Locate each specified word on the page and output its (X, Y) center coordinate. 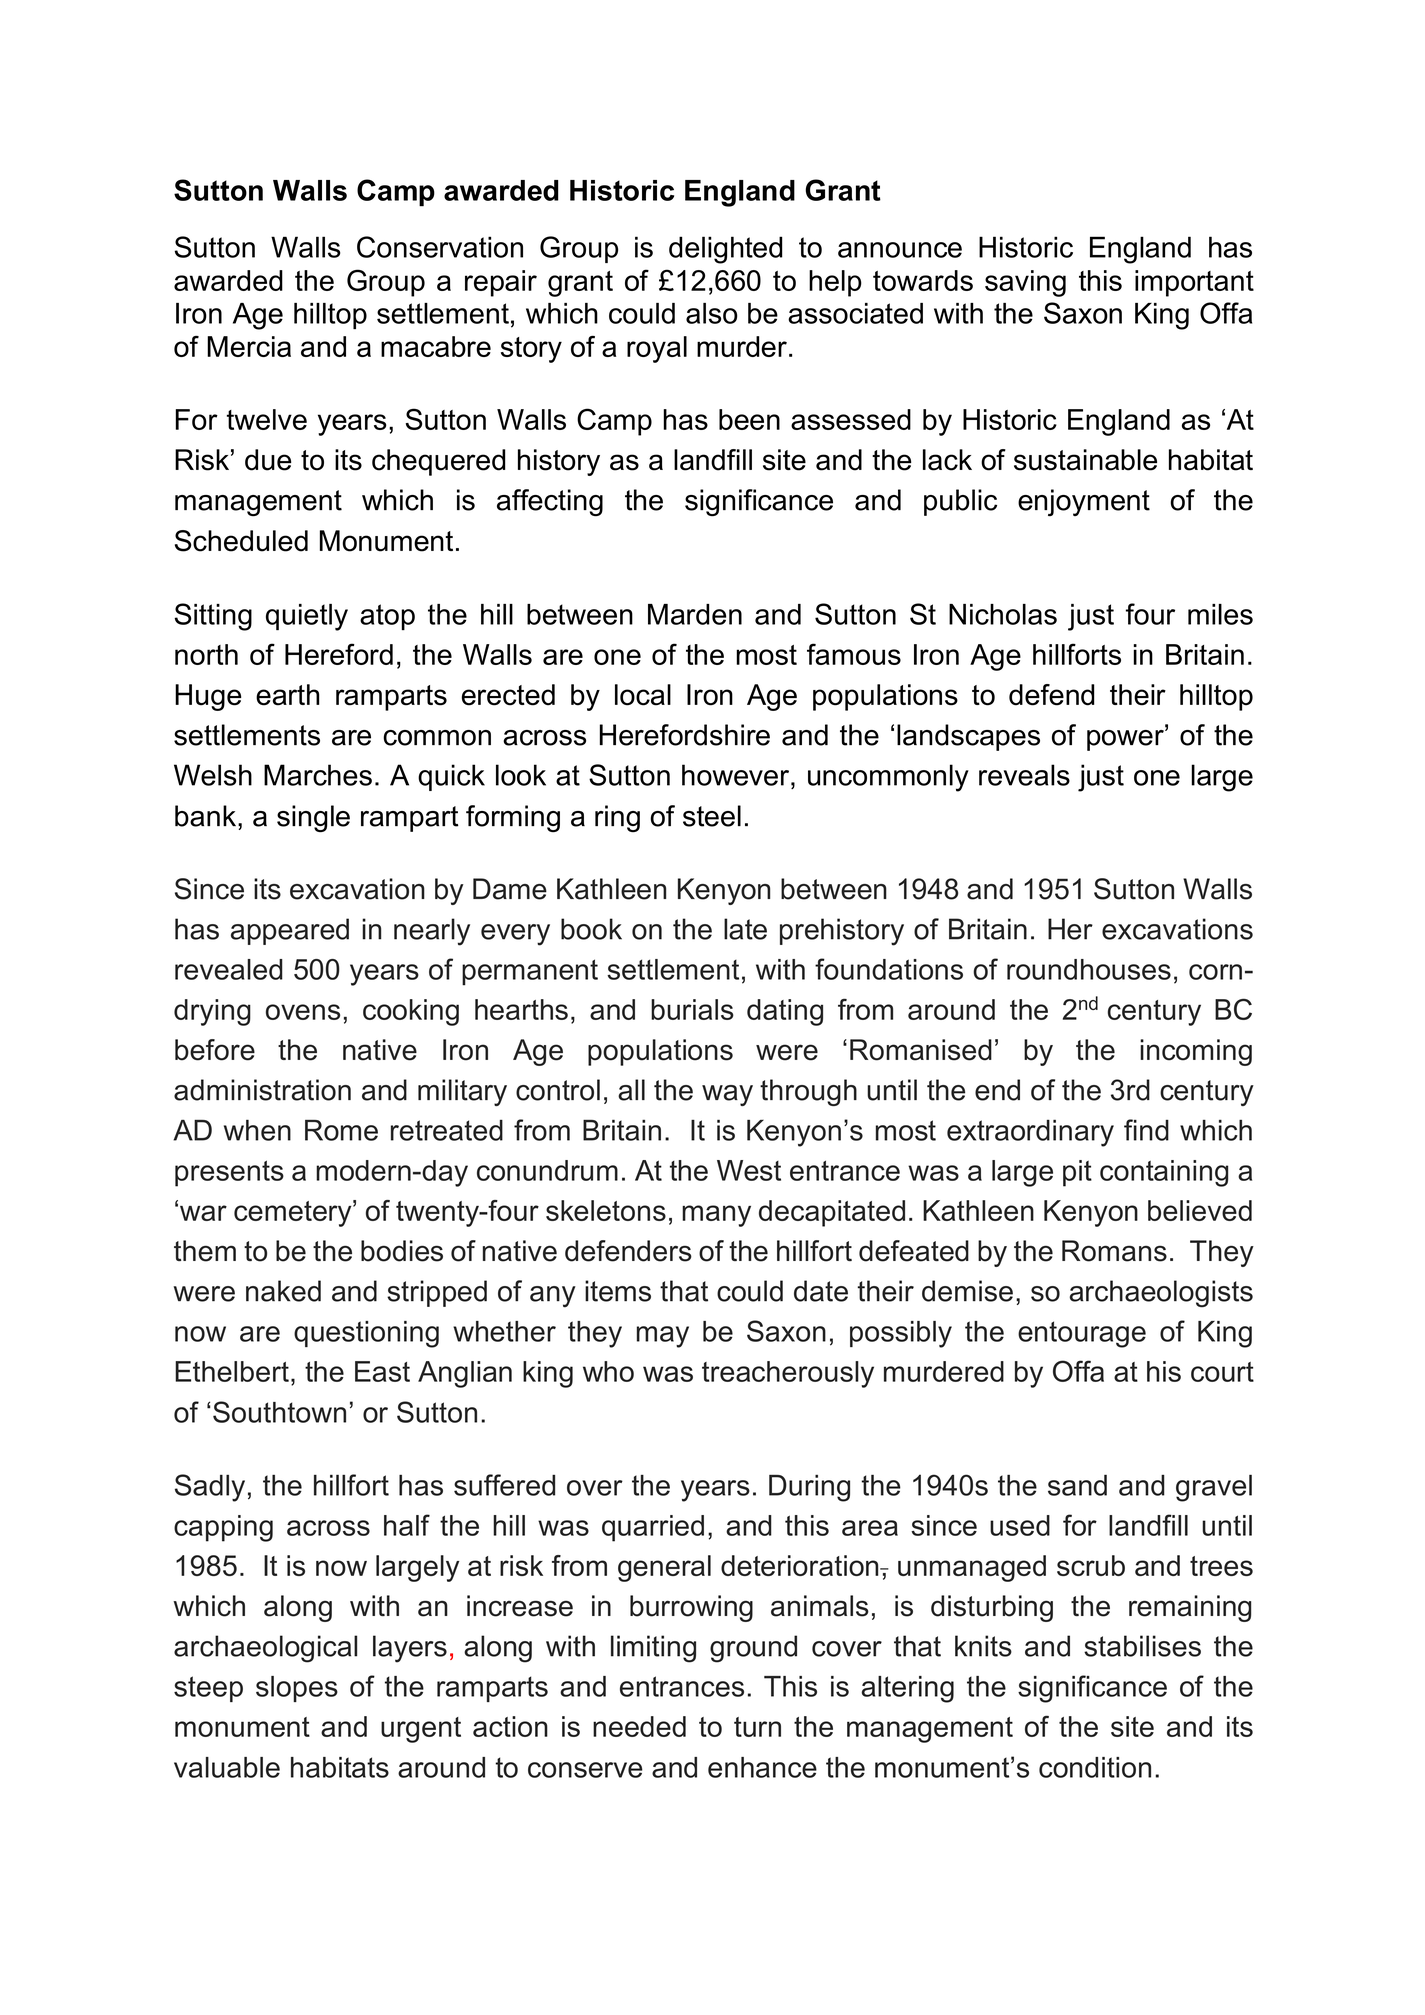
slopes (297, 1689)
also (711, 313)
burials (692, 1009)
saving (1025, 283)
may (663, 1337)
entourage (1082, 1334)
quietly (307, 617)
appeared (290, 931)
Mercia (249, 346)
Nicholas (1003, 614)
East (382, 1371)
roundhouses (1089, 969)
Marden (695, 614)
